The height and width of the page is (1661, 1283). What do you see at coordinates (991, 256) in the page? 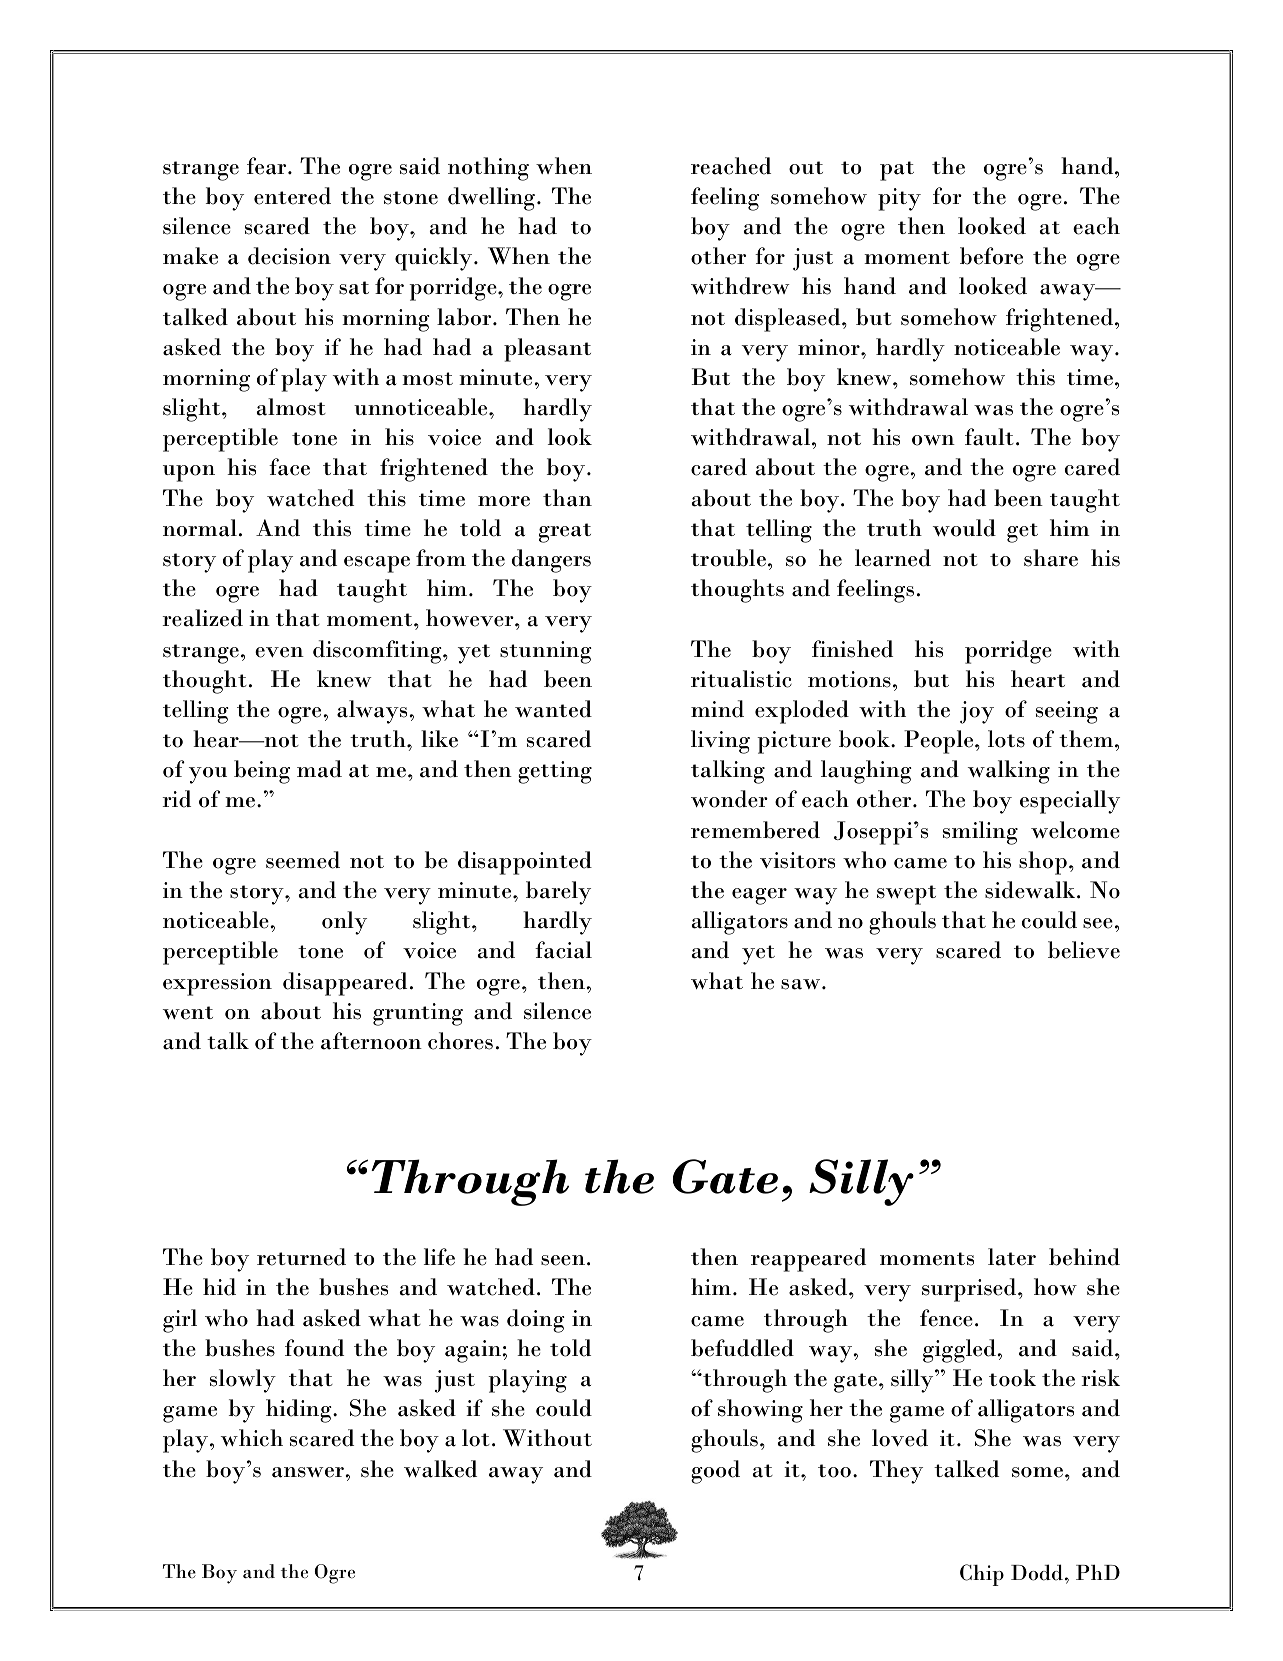
I see `before` at bounding box center [991, 256].
